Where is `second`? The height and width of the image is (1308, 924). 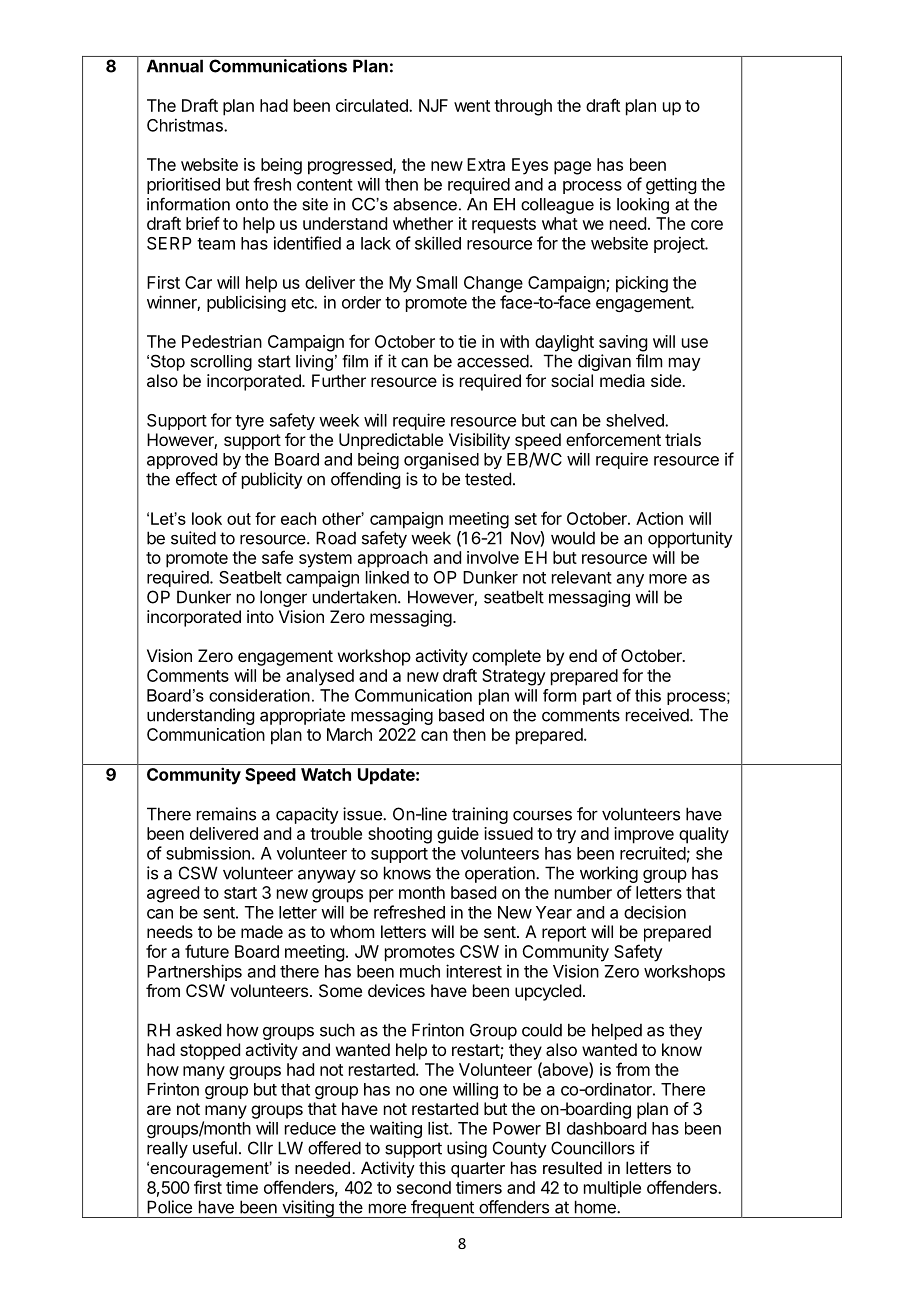
second is located at coordinates (424, 1187).
